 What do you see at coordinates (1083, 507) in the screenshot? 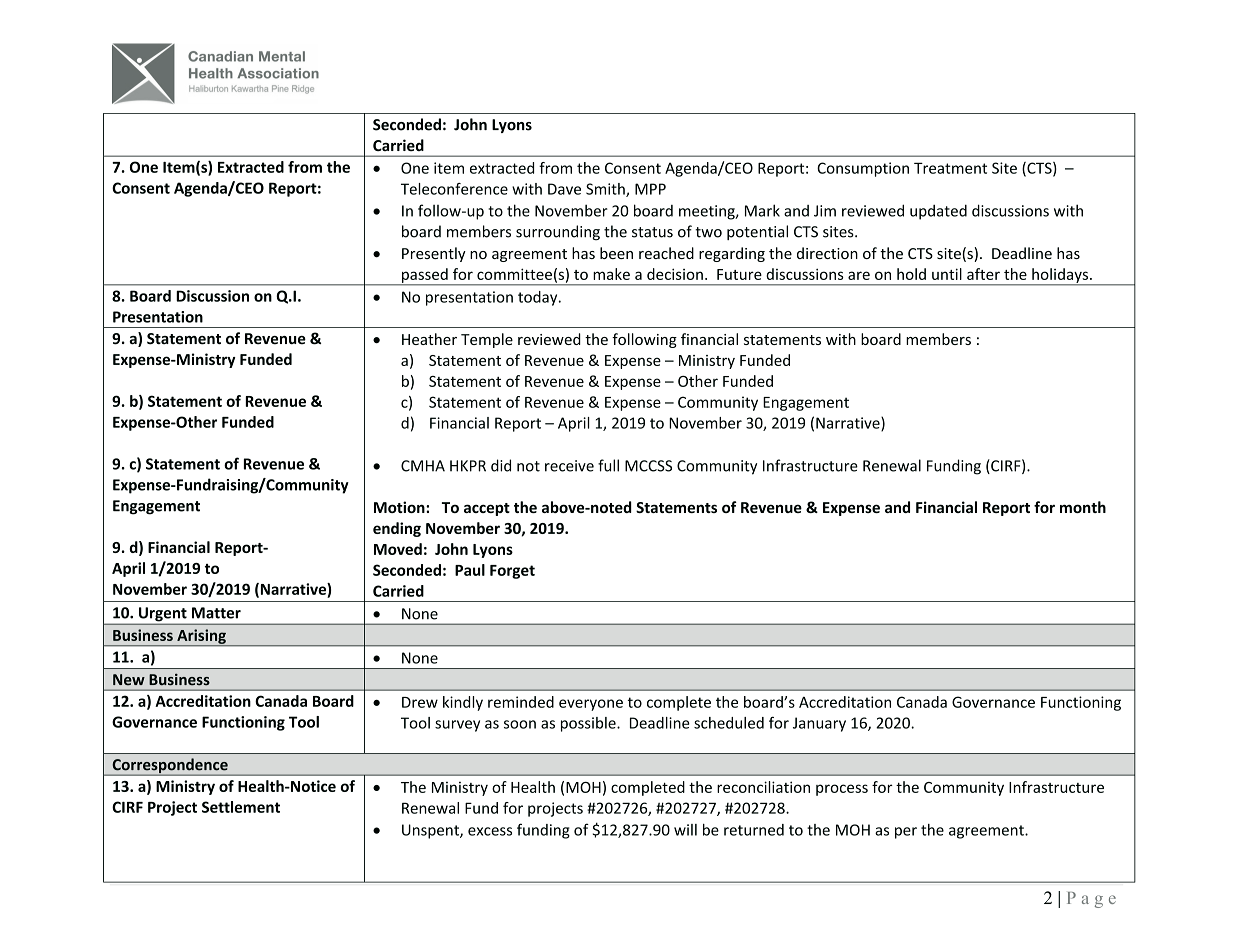
I see `month` at bounding box center [1083, 507].
